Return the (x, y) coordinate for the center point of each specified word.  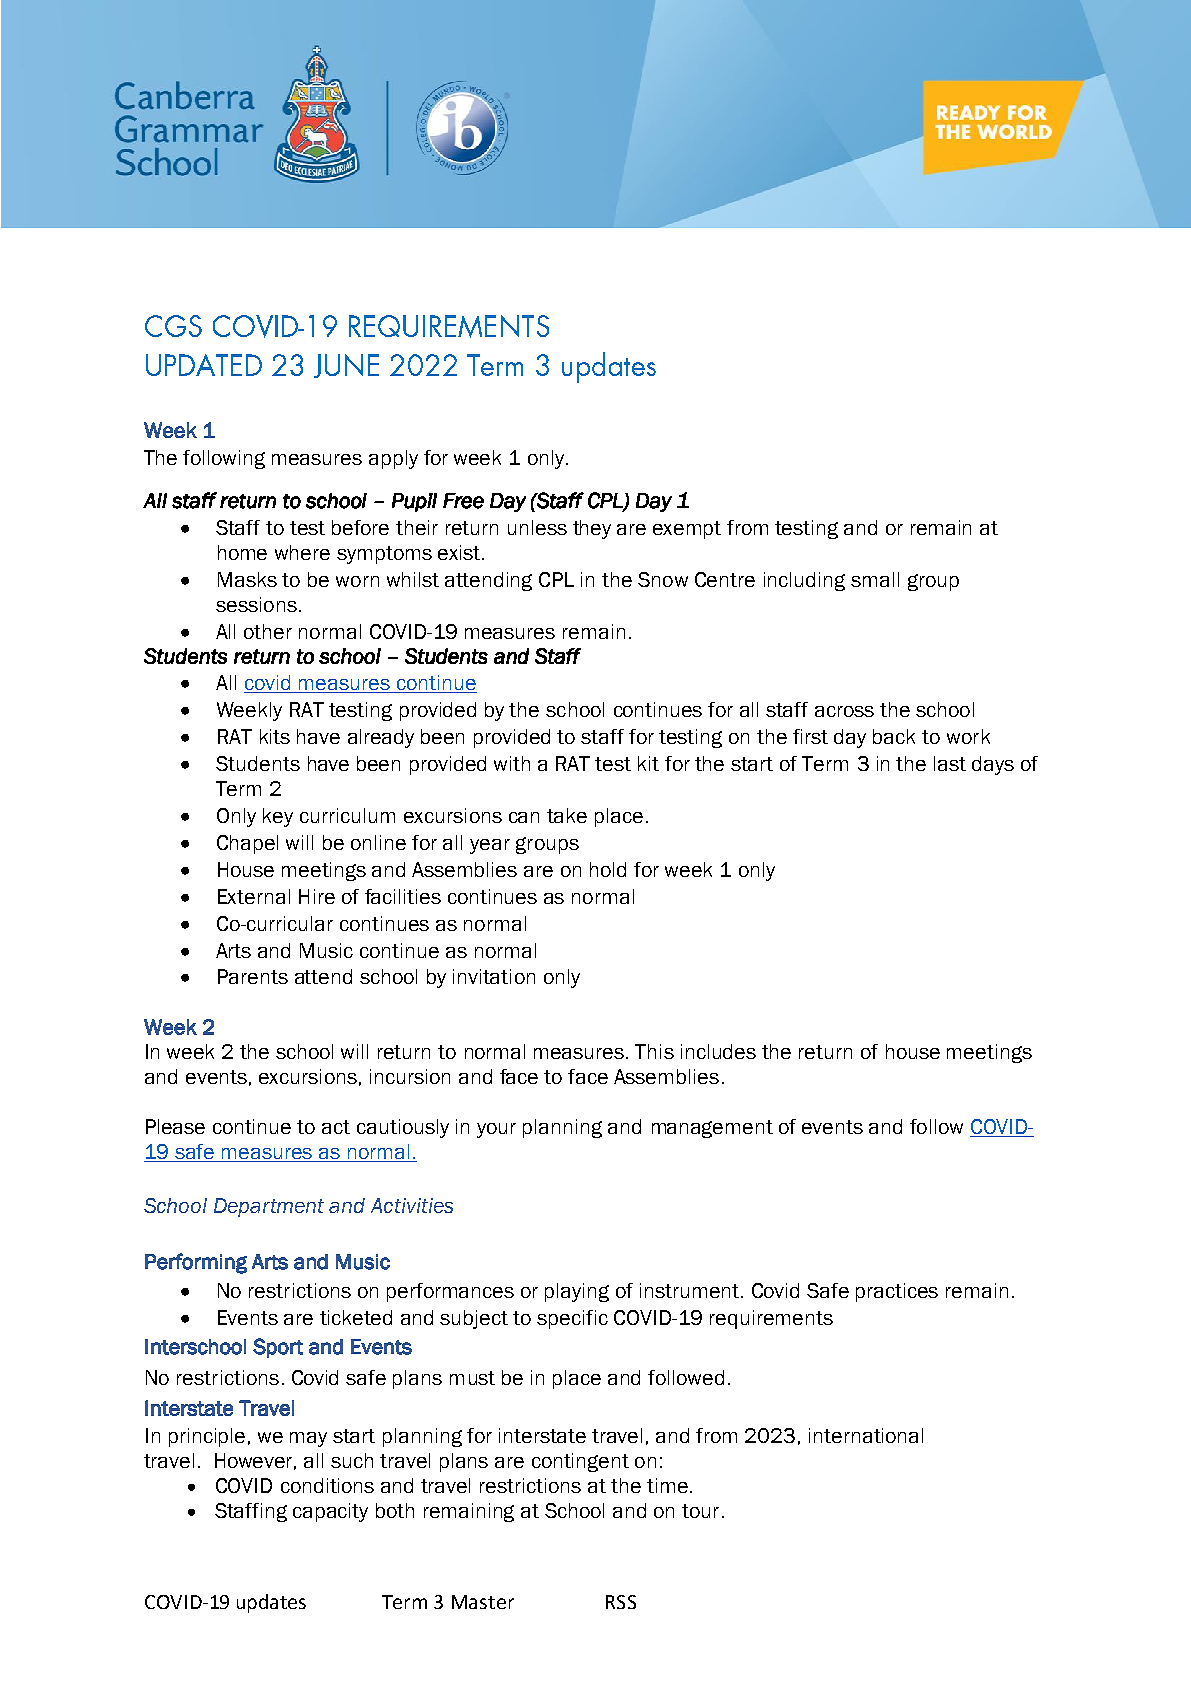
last (950, 763)
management (712, 1129)
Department (269, 1207)
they (592, 529)
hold (608, 869)
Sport (278, 1348)
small (875, 579)
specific (572, 1319)
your (496, 1130)
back (894, 736)
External (254, 896)
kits (275, 736)
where (302, 552)
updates (271, 1603)
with (512, 763)
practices (897, 1292)
